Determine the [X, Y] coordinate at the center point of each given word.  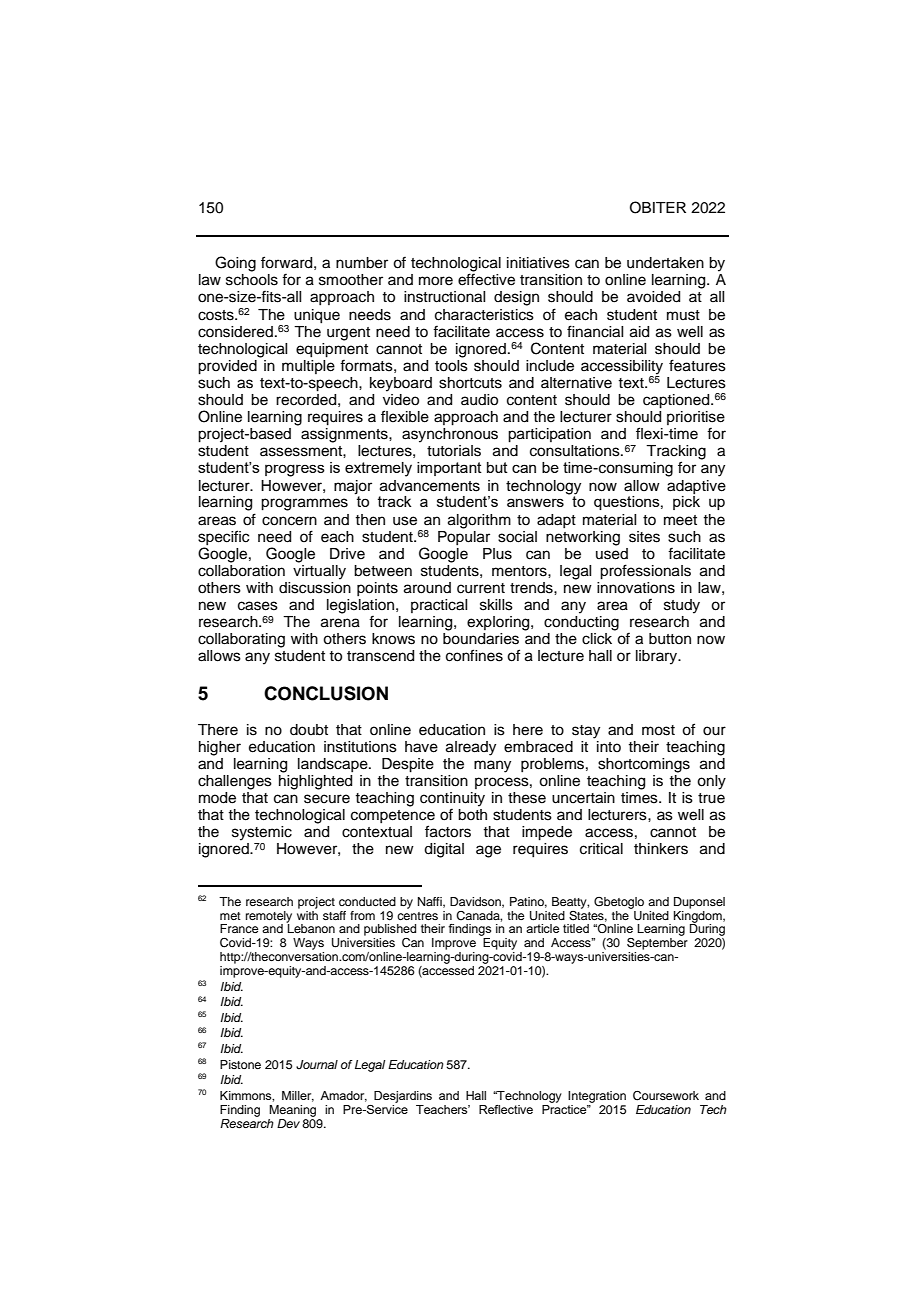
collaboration [241, 569]
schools [252, 280]
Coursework [666, 1096]
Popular [464, 536]
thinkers [661, 849]
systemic [262, 833]
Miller [298, 1096]
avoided [653, 297]
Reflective [506, 1109]
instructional [444, 297]
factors [448, 831]
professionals [645, 572]
